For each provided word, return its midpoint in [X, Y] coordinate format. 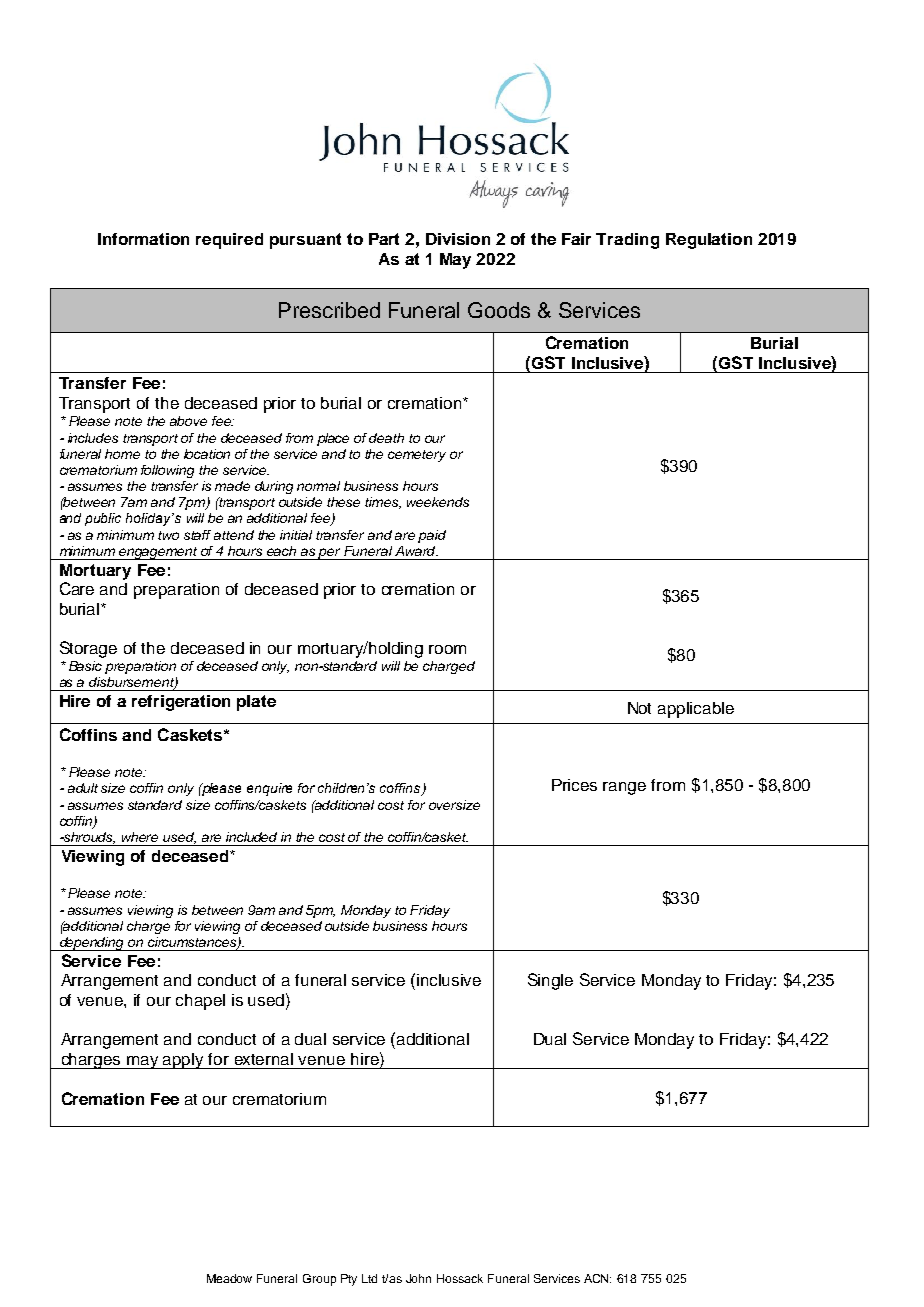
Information [143, 239]
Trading [627, 241]
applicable [696, 710]
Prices [574, 785]
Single [550, 981]
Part [384, 239]
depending [92, 944]
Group [319, 1280]
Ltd [369, 1278]
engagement [159, 553]
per [330, 554]
